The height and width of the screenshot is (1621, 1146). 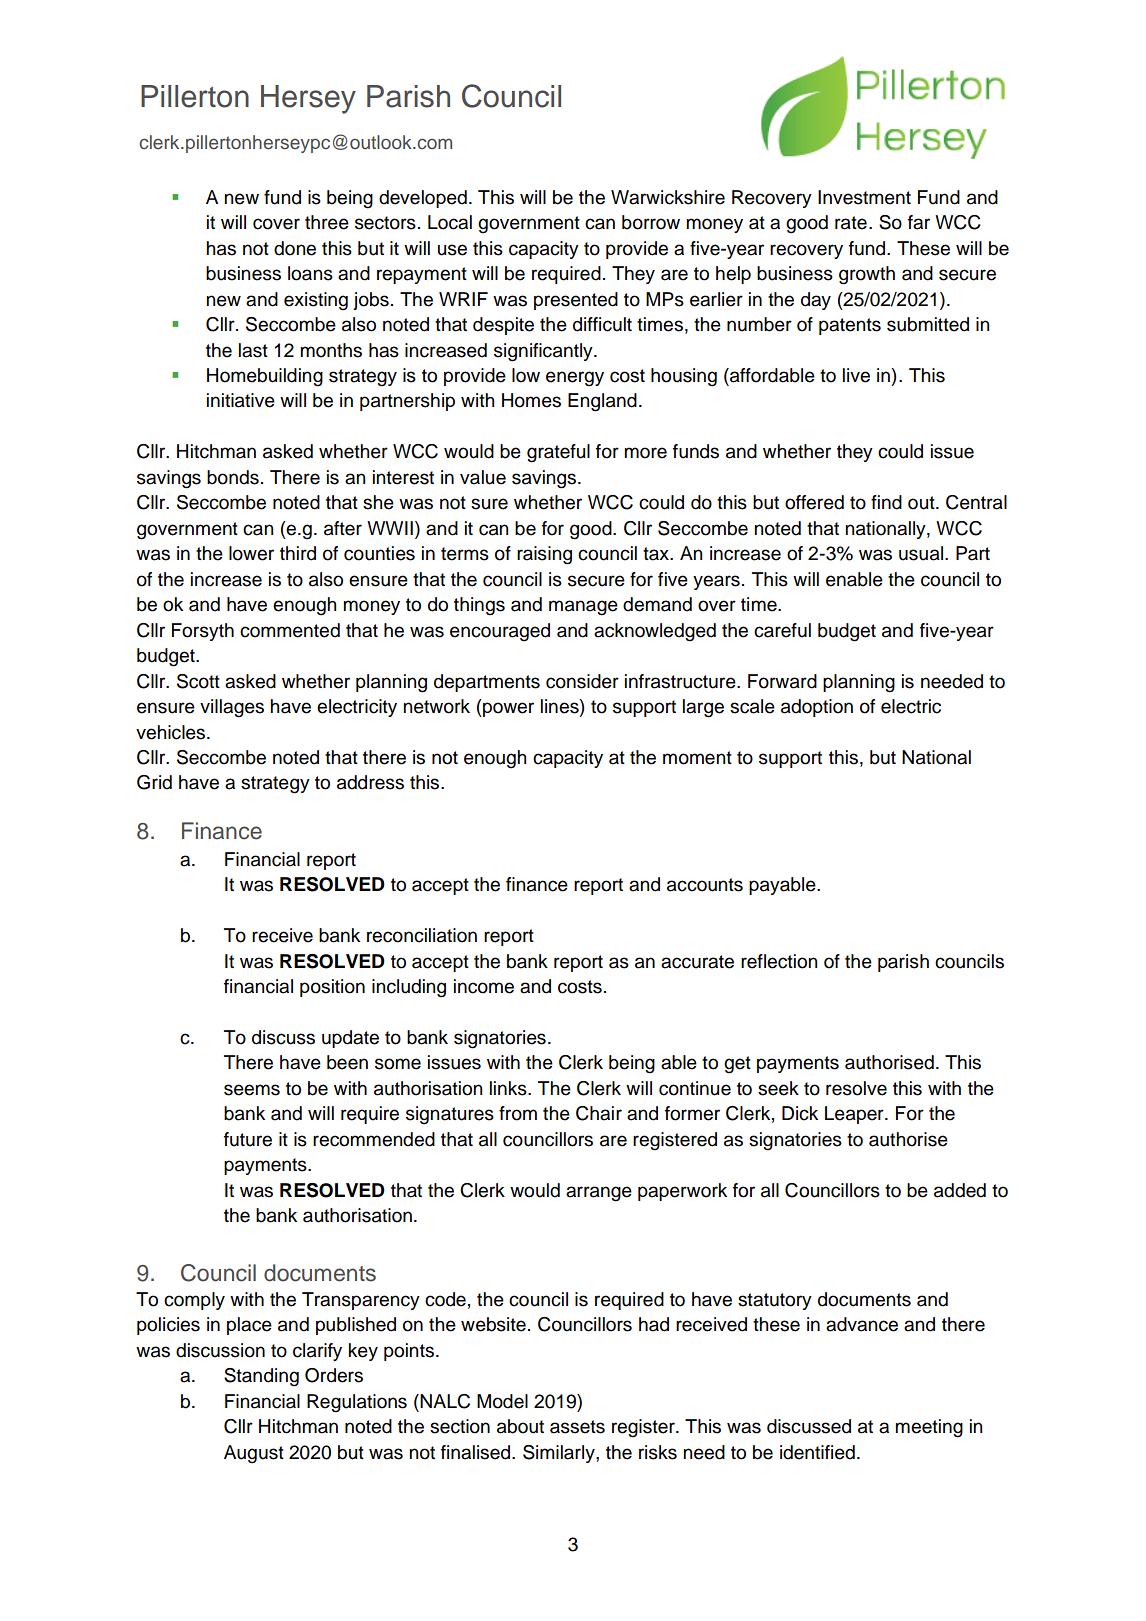 I want to click on raising, so click(x=544, y=555).
